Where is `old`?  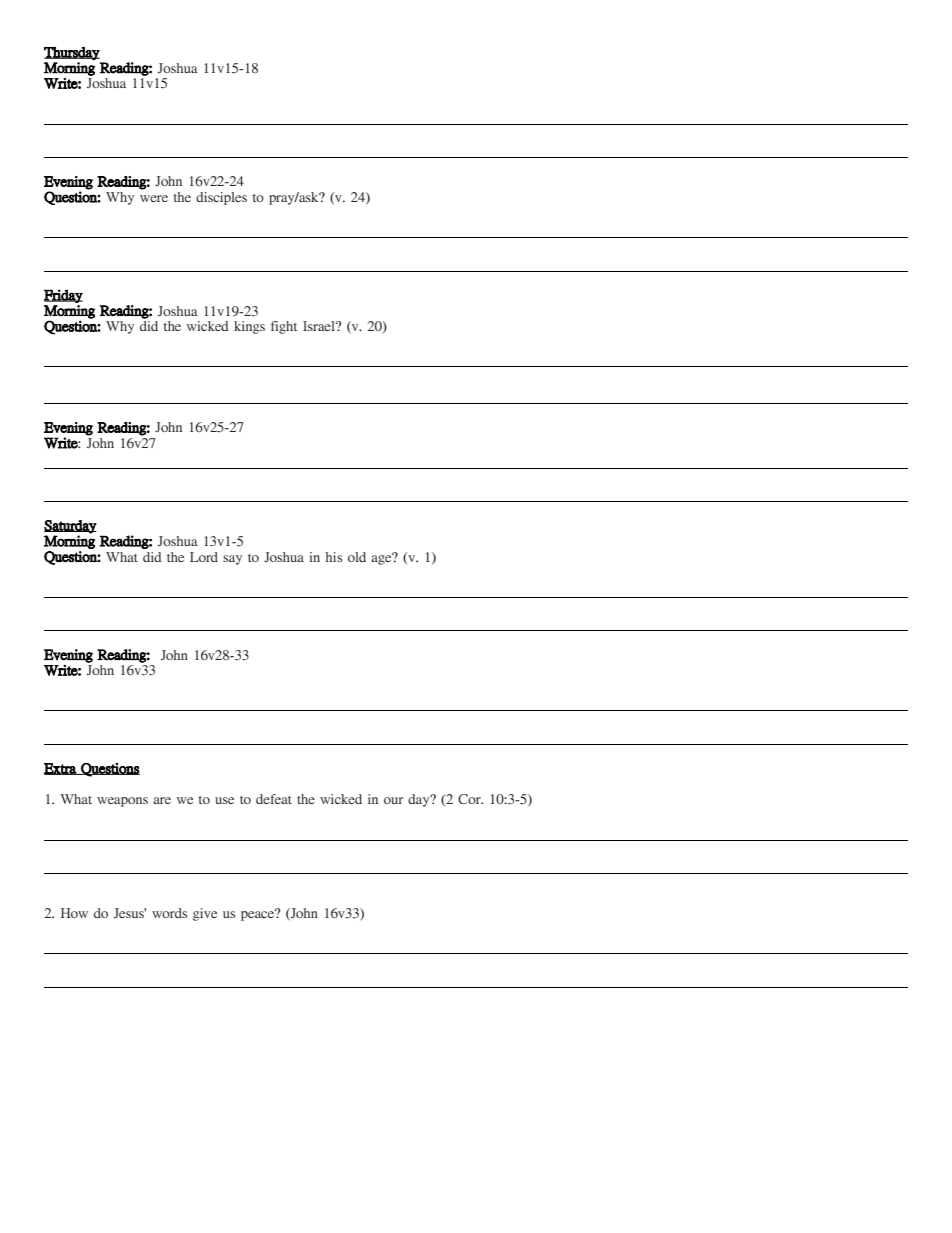 old is located at coordinates (357, 557).
